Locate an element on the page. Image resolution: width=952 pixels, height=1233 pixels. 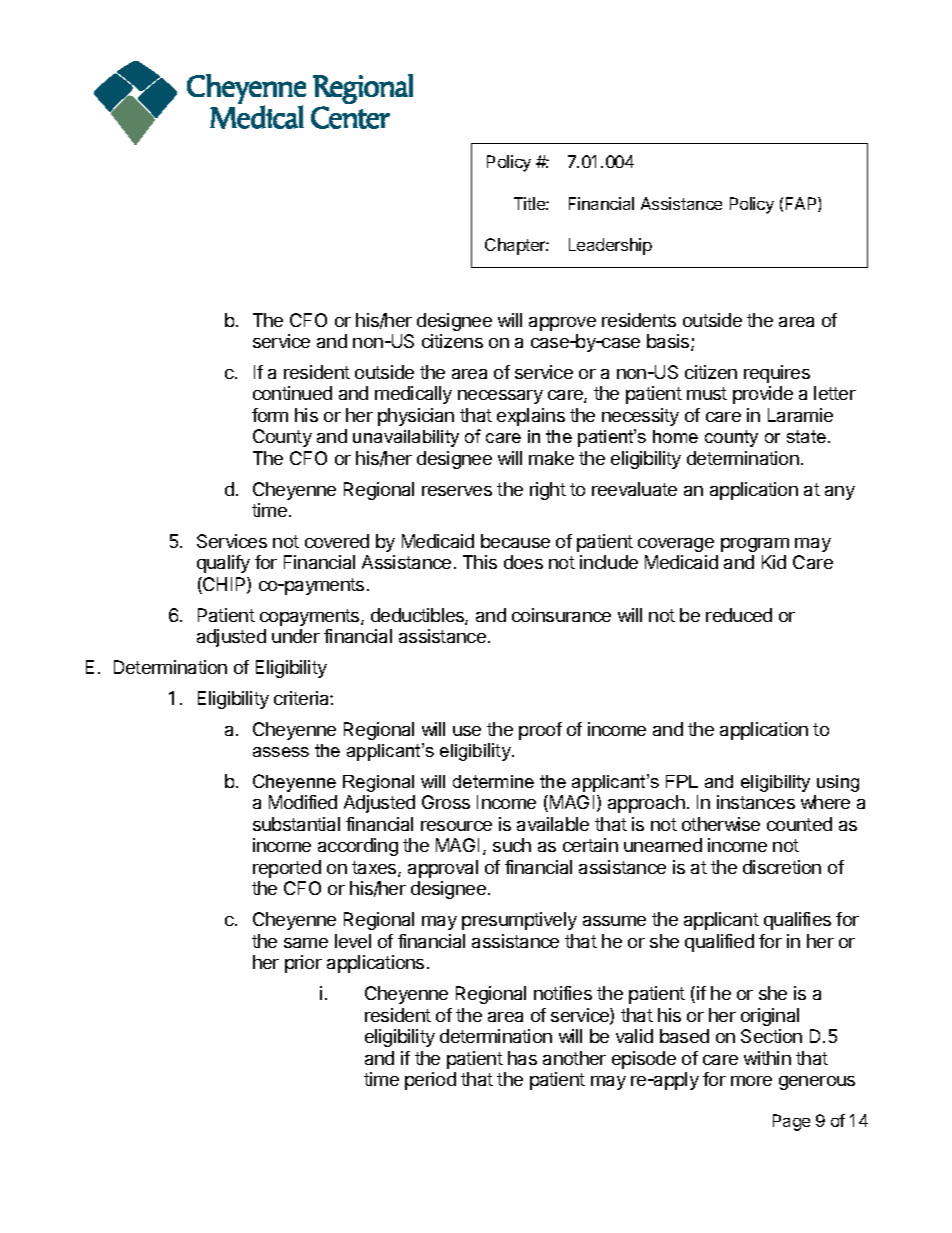
under is located at coordinates (296, 636).
